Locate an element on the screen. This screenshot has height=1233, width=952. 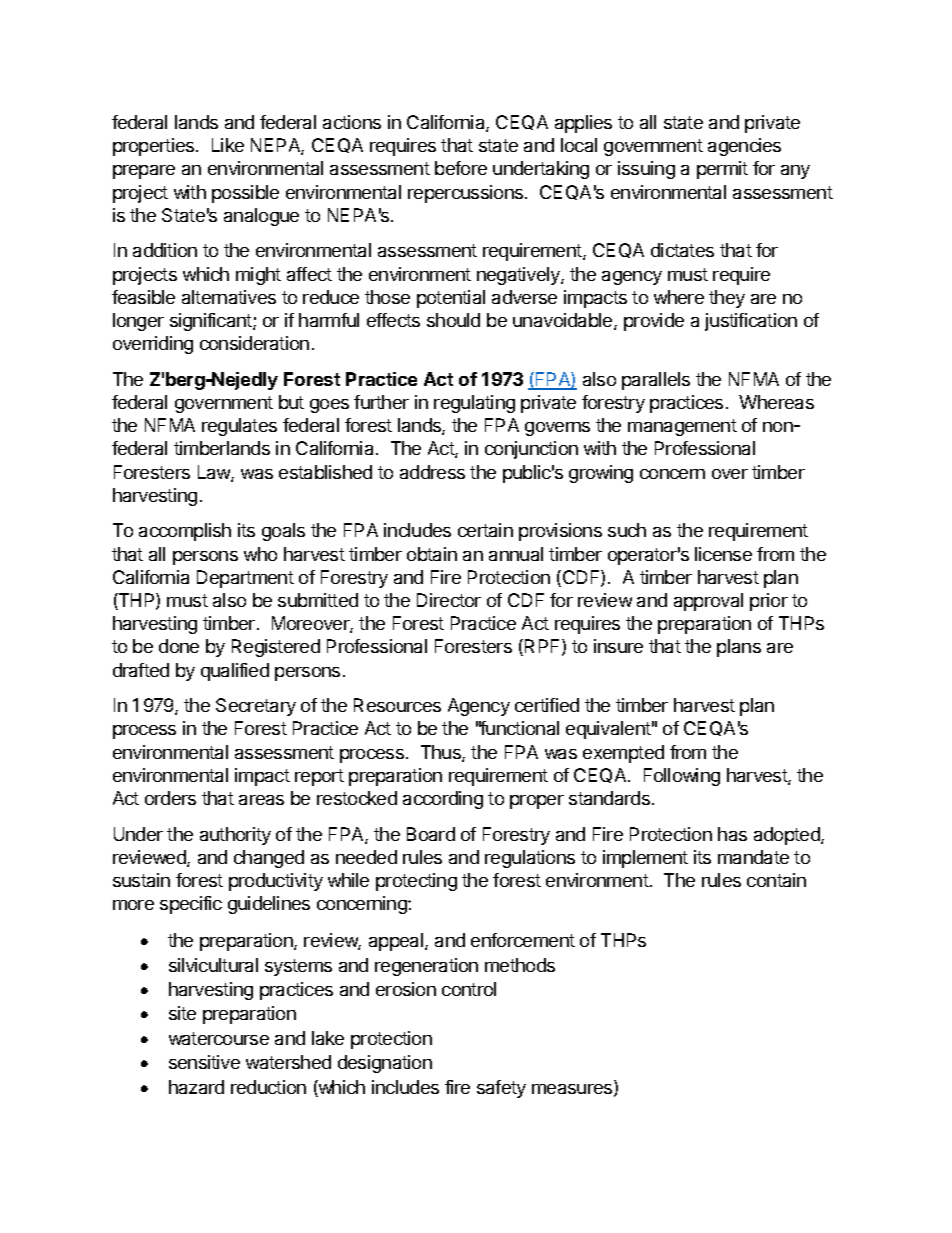
should is located at coordinates (453, 320).
